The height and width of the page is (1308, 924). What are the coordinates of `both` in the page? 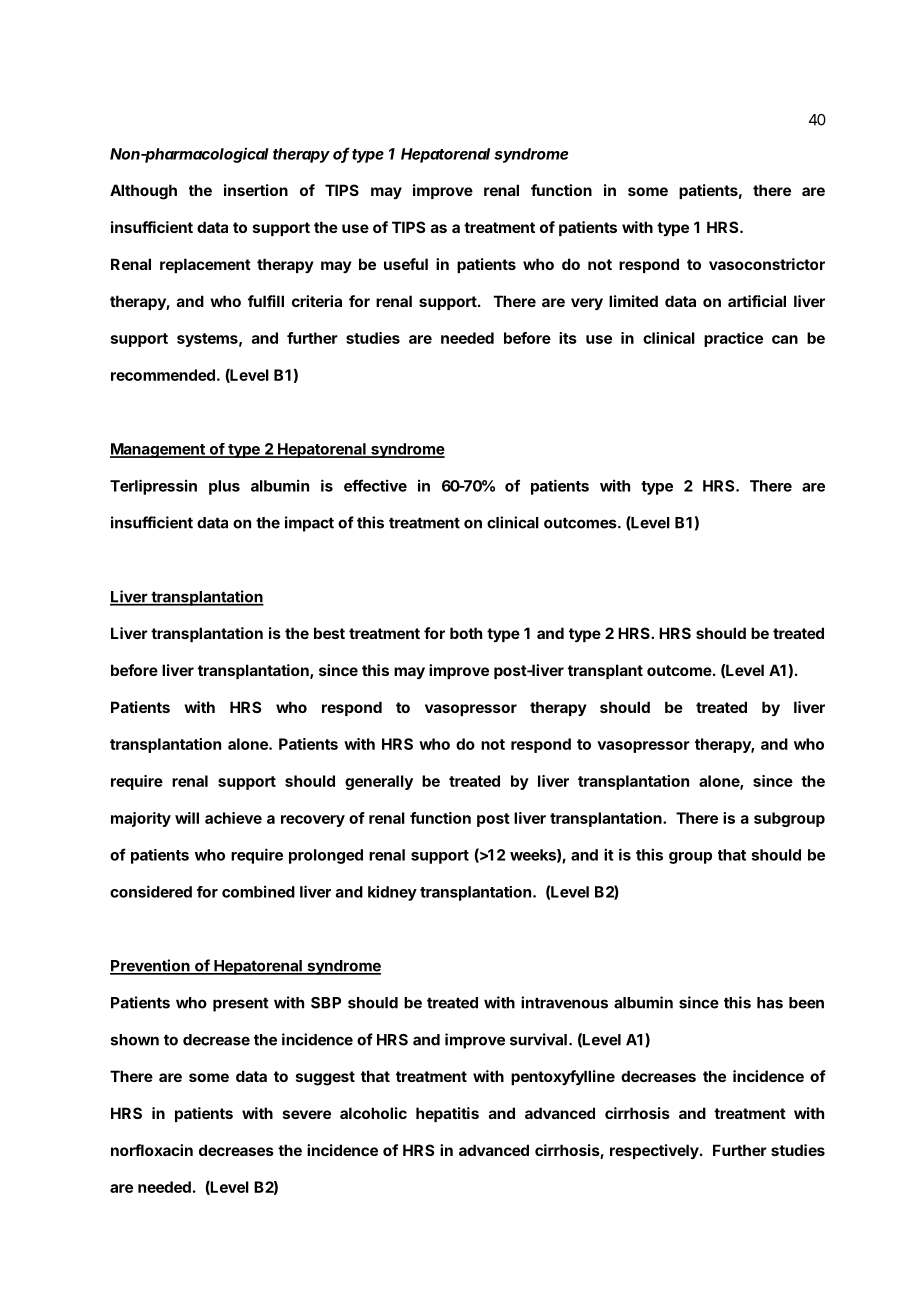 It's located at (466, 633).
